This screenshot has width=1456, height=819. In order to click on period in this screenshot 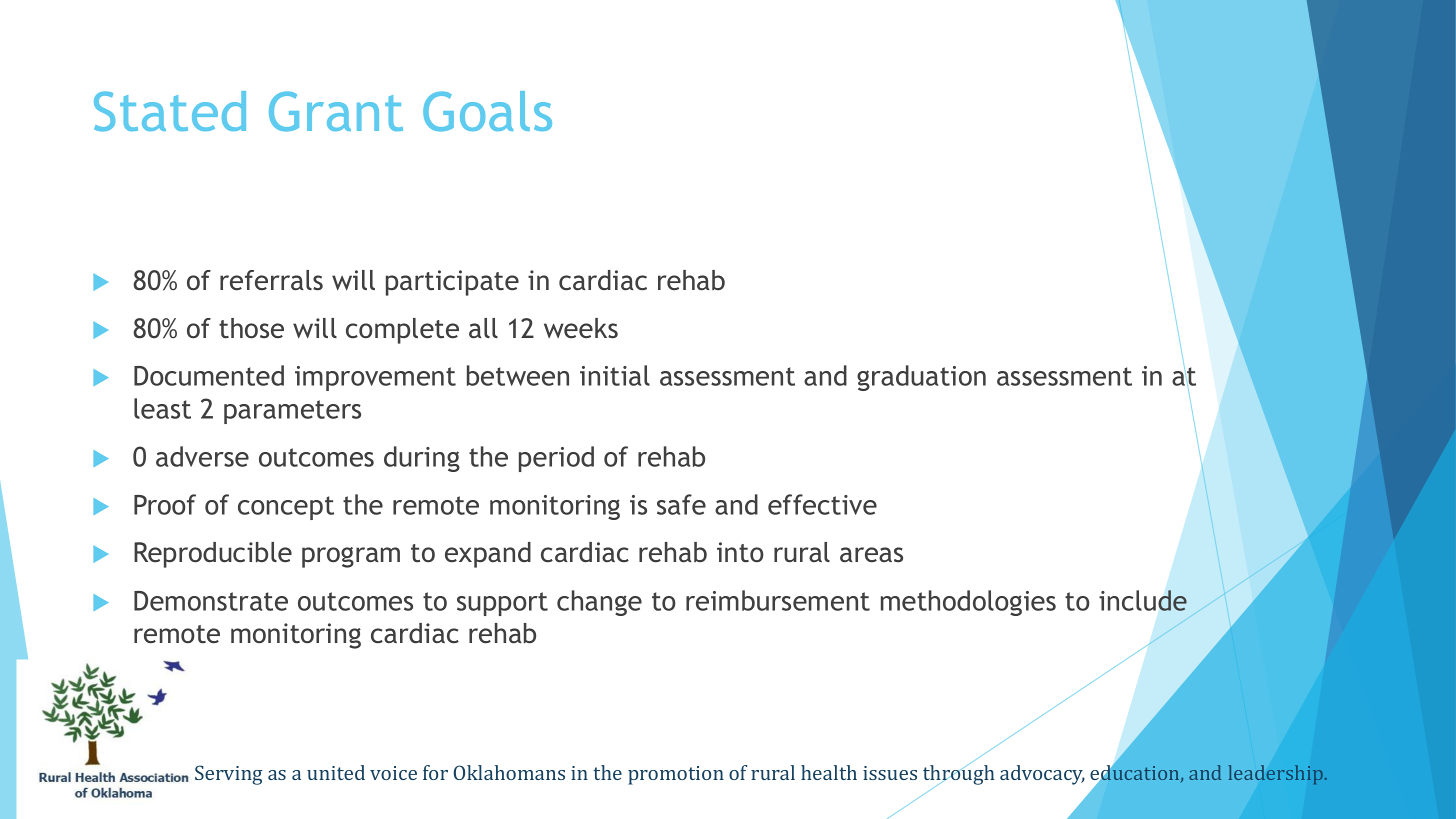, I will do `click(556, 459)`.
